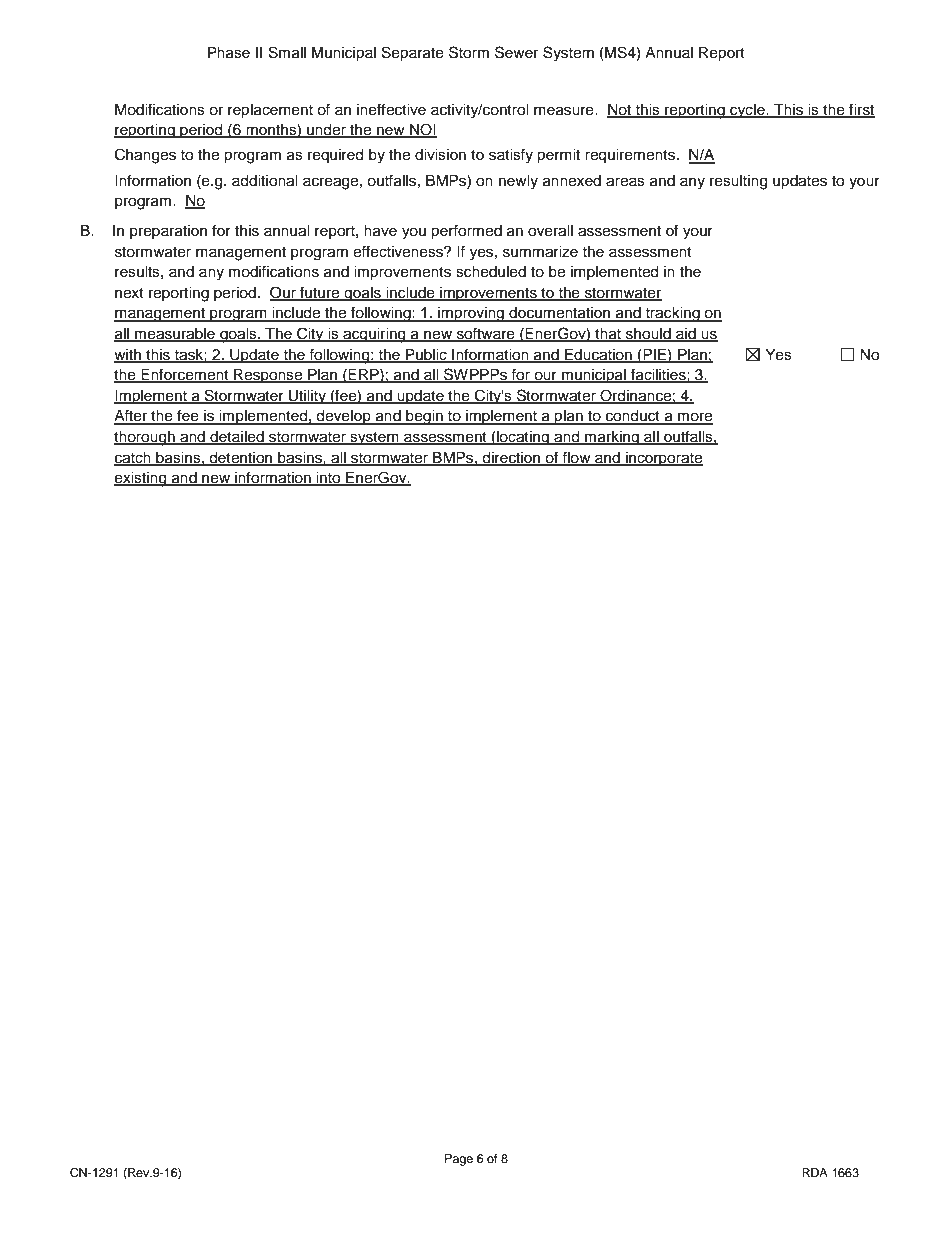  Describe the element at coordinates (237, 438) in the document. I see `detailed` at that location.
